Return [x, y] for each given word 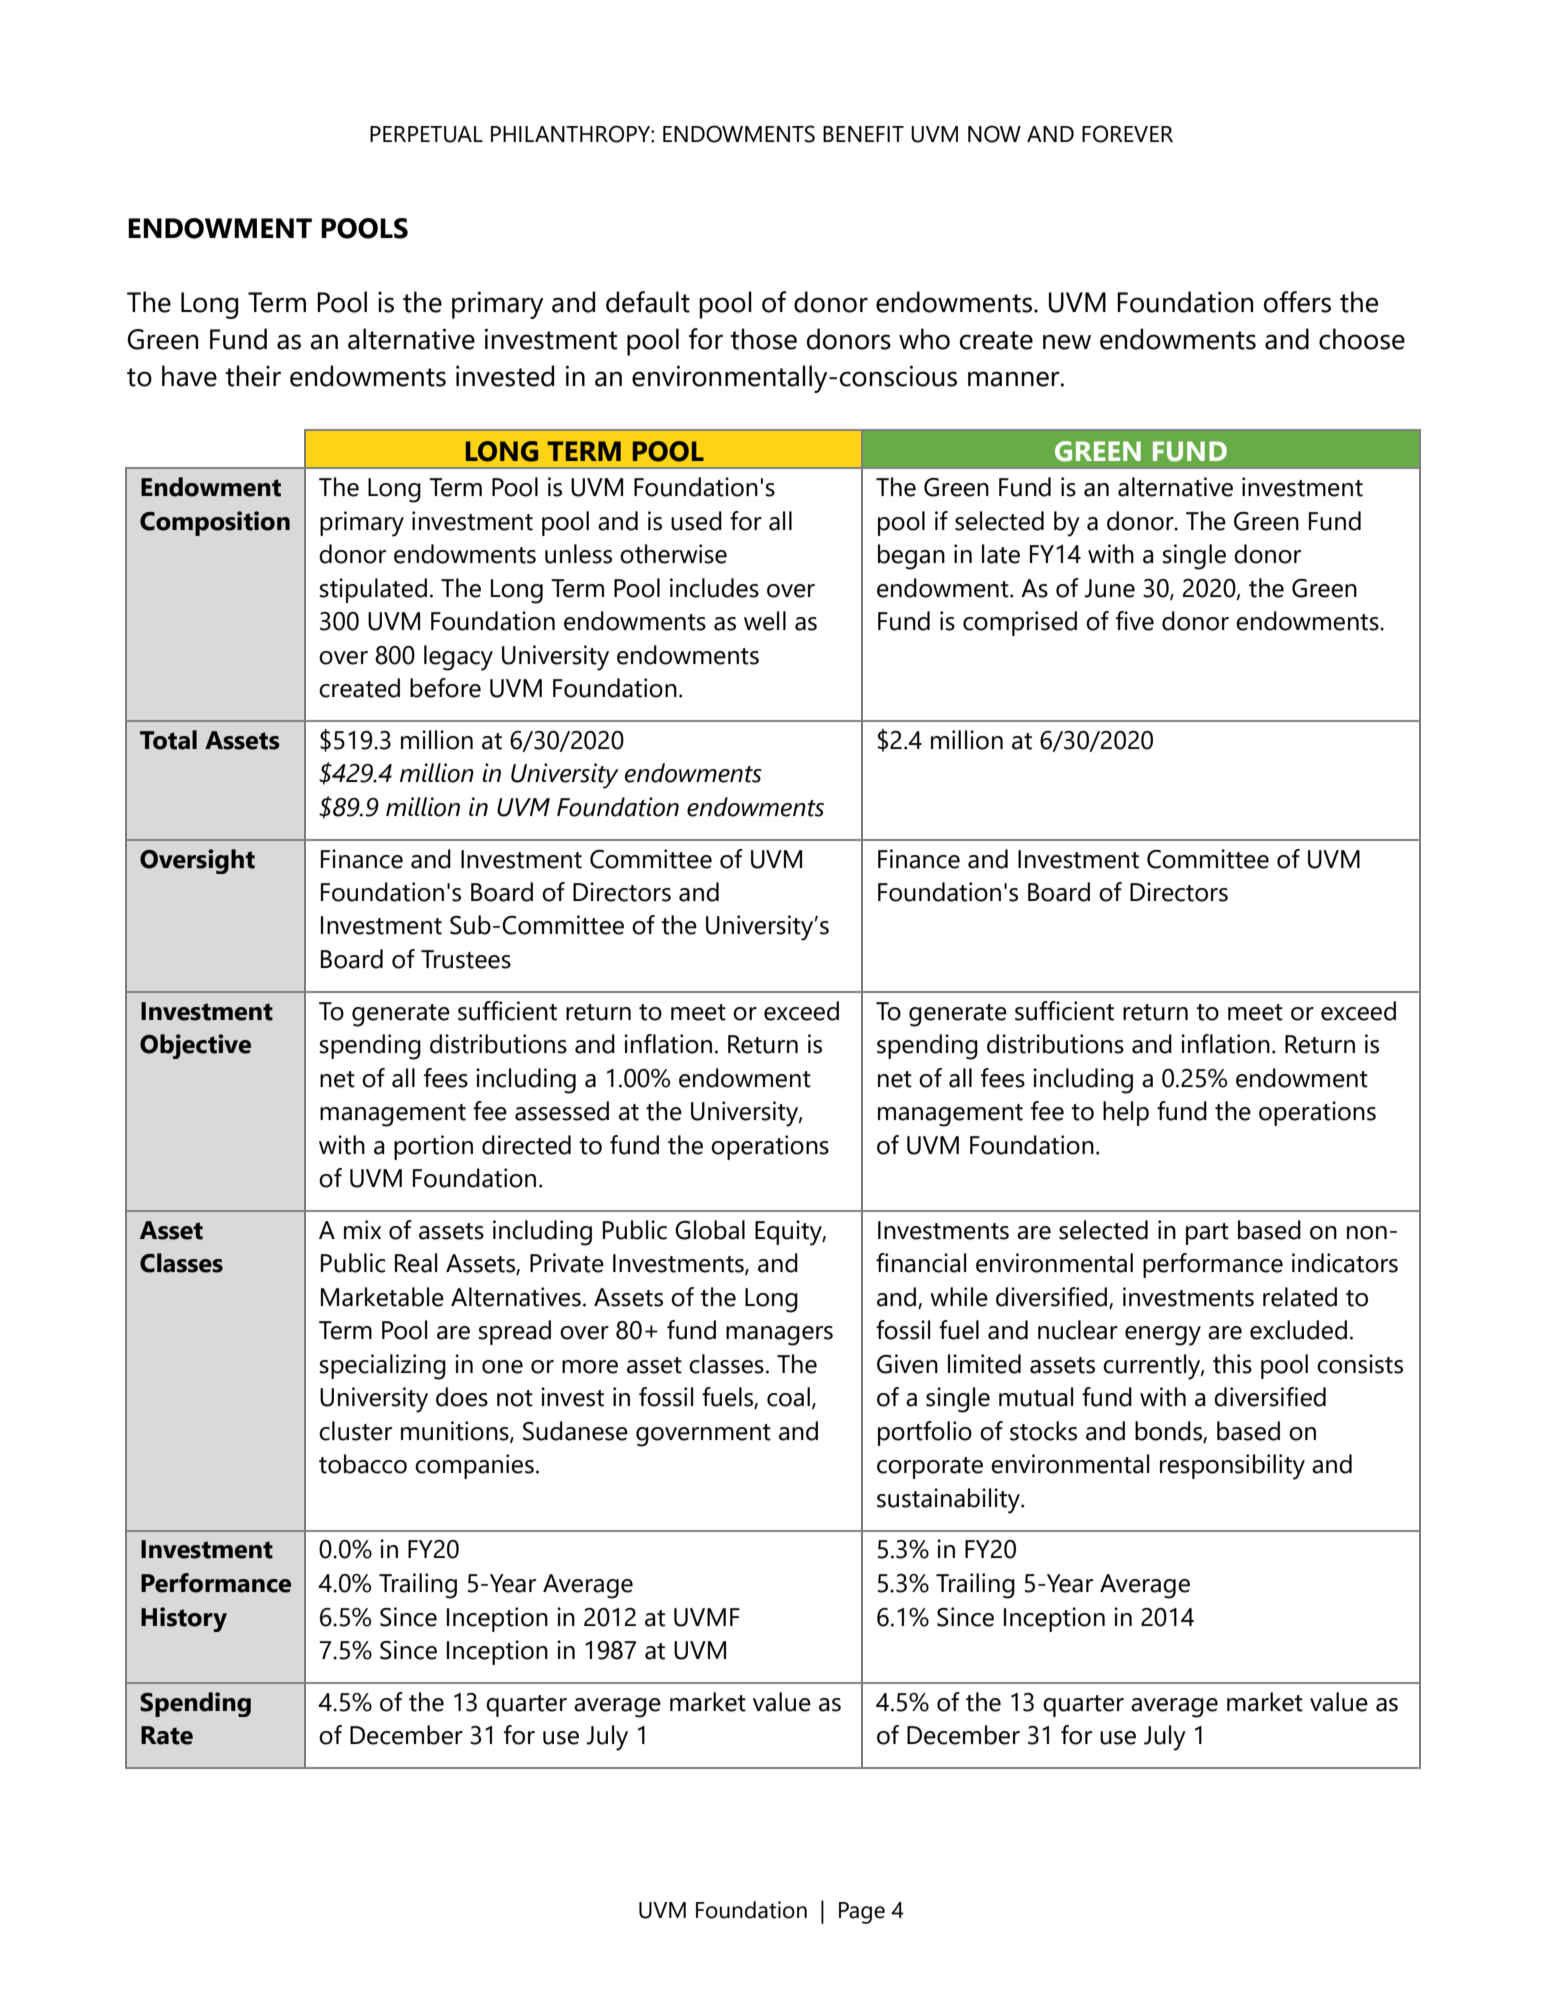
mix [362, 1229]
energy [1163, 1336]
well [765, 621]
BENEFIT [863, 134]
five [1135, 621]
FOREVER [1127, 134]
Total [168, 740]
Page [862, 1913]
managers [779, 1336]
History [184, 1619]
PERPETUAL [426, 134]
